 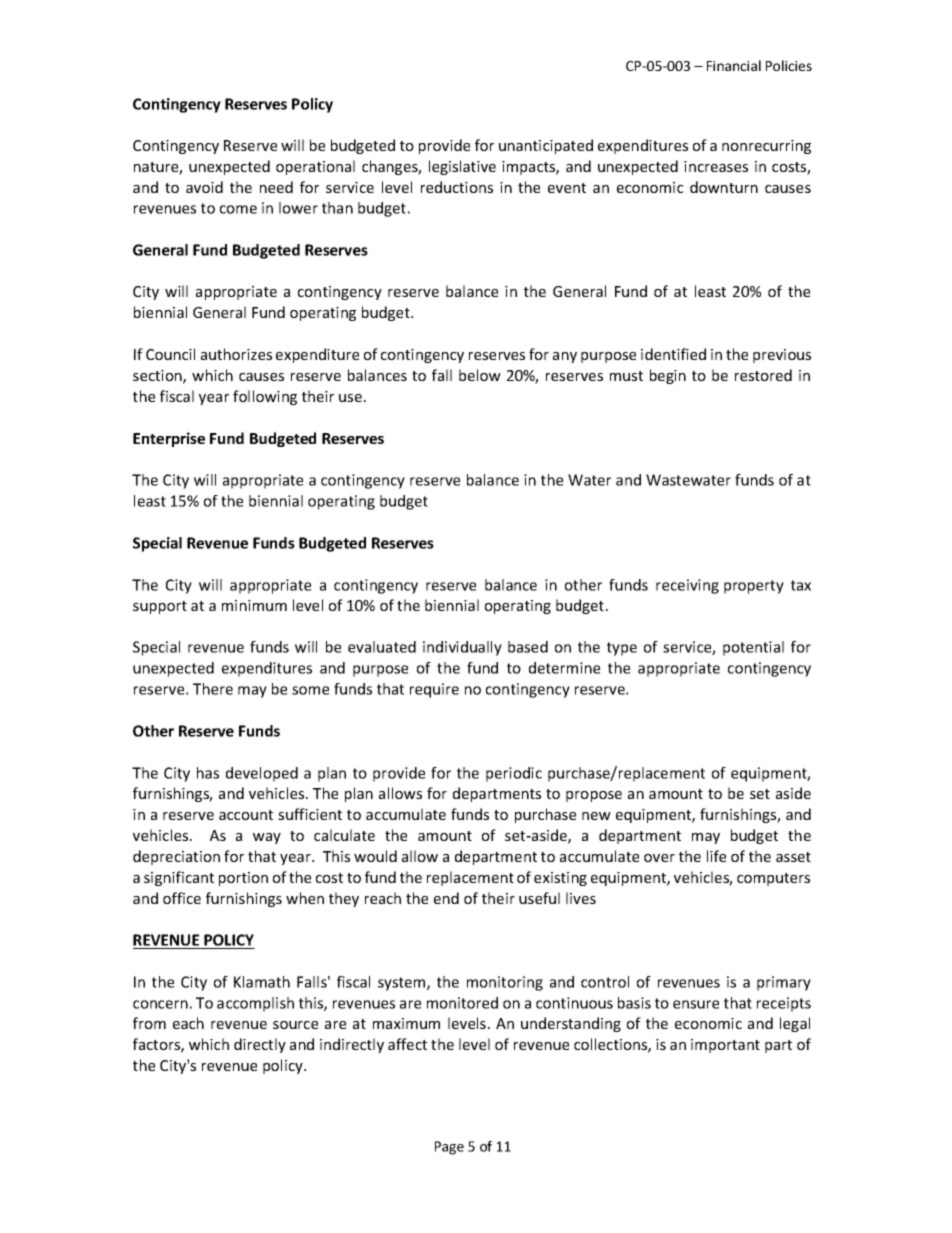 I want to click on property, so click(x=754, y=587).
